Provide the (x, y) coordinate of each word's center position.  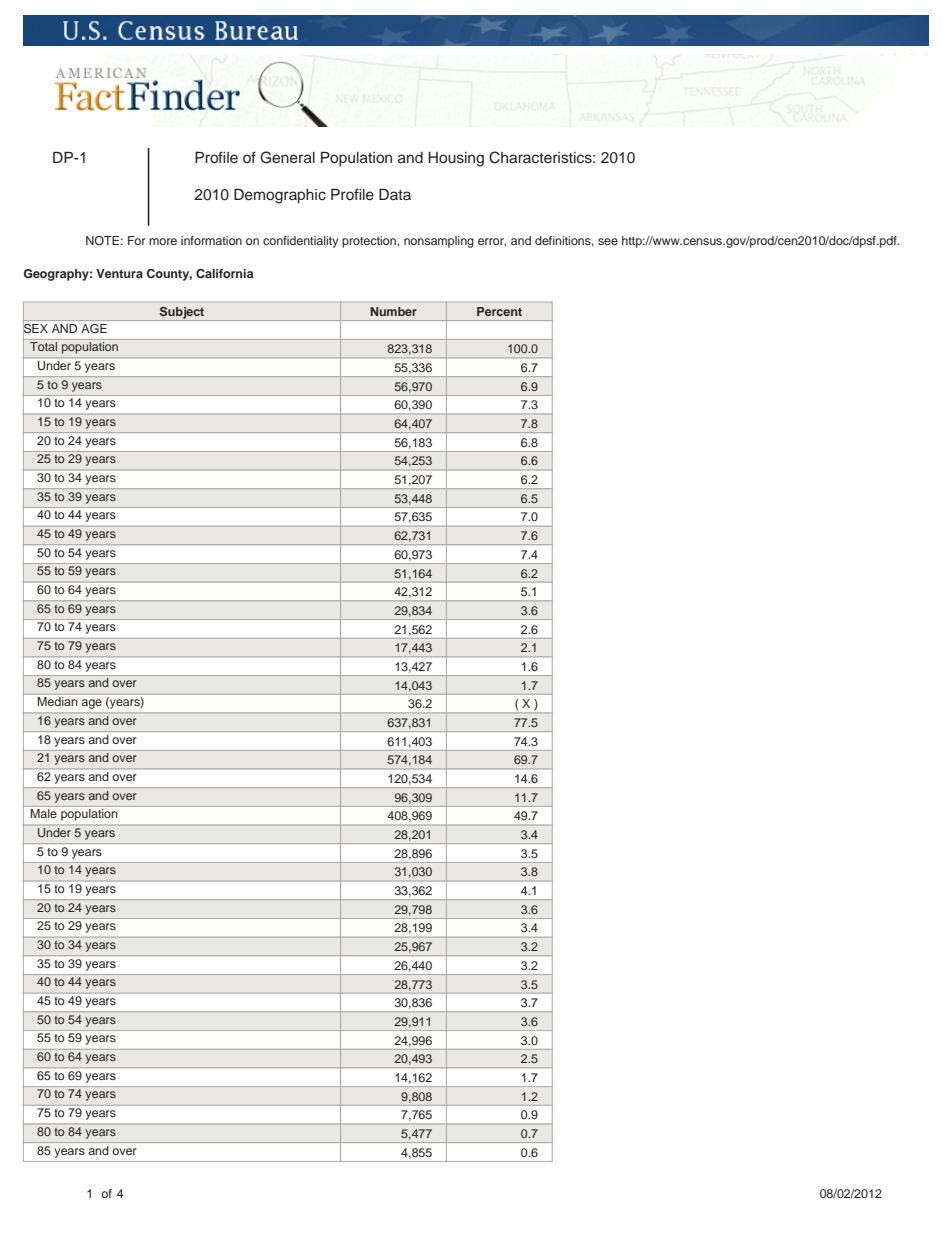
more (163, 241)
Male (44, 813)
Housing (456, 159)
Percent (499, 311)
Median (57, 701)
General (287, 157)
